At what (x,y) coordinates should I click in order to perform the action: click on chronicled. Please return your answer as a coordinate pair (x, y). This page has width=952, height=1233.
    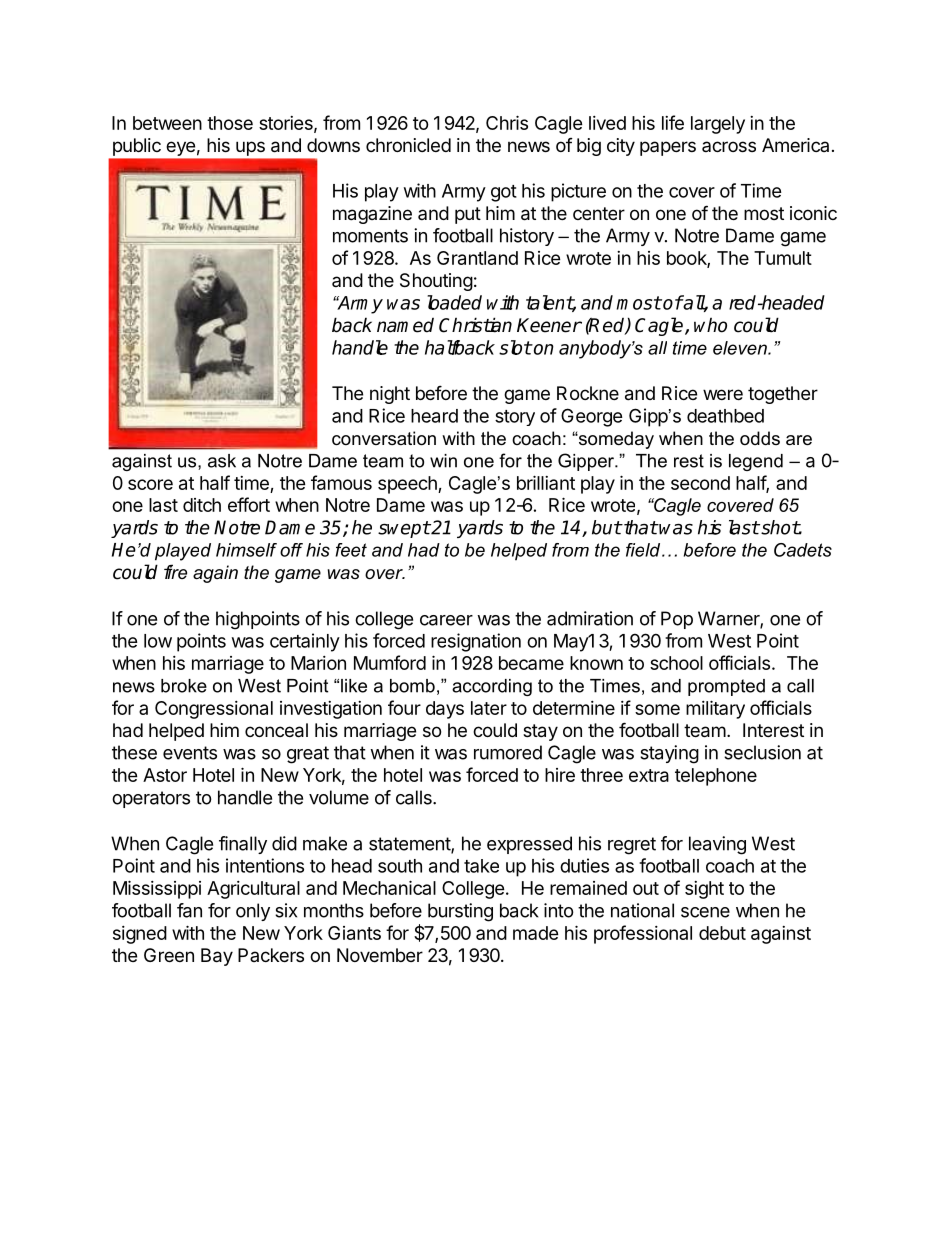
    Looking at the image, I should click on (408, 145).
